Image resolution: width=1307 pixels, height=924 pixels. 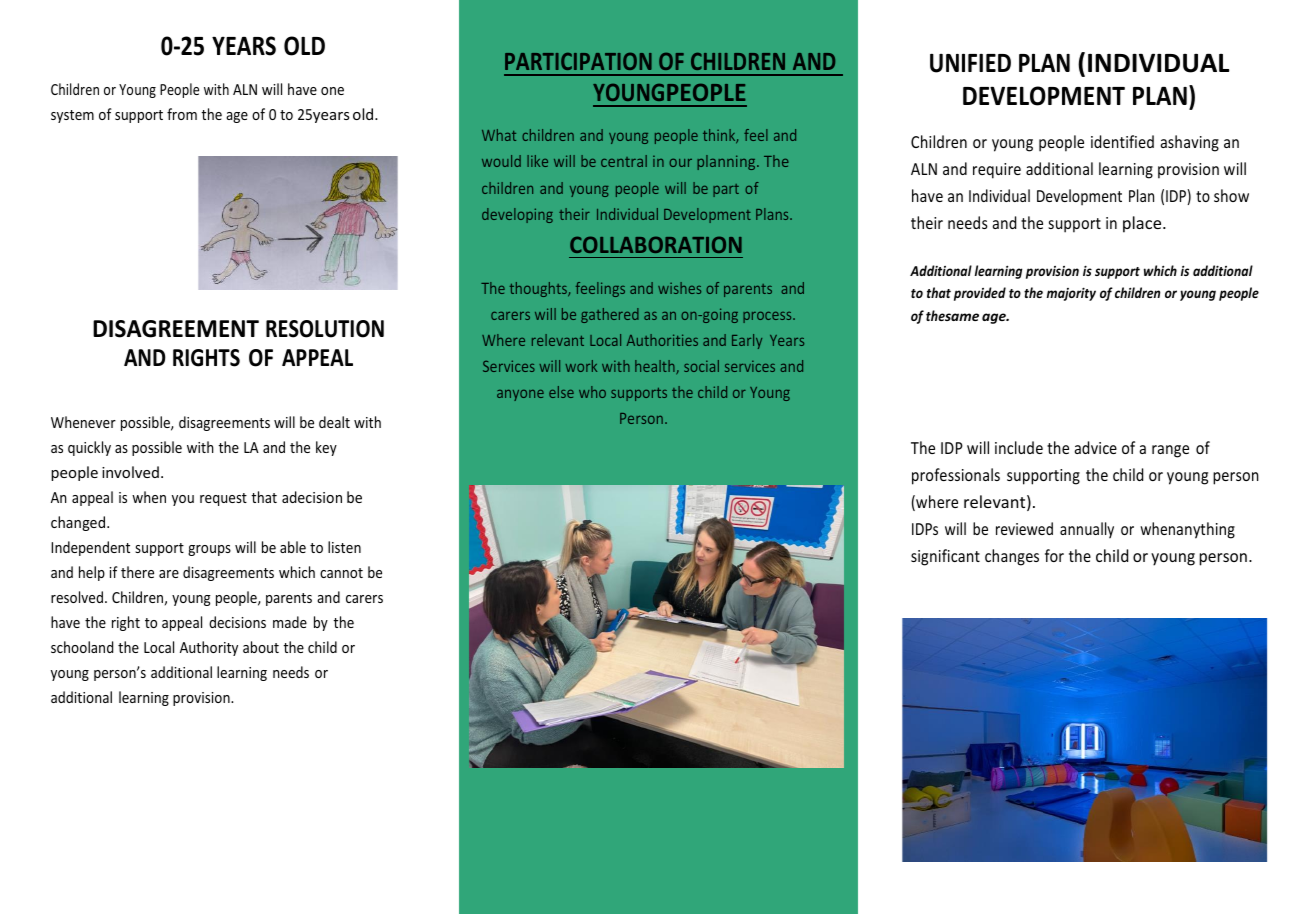 I want to click on decisions, so click(x=237, y=622).
